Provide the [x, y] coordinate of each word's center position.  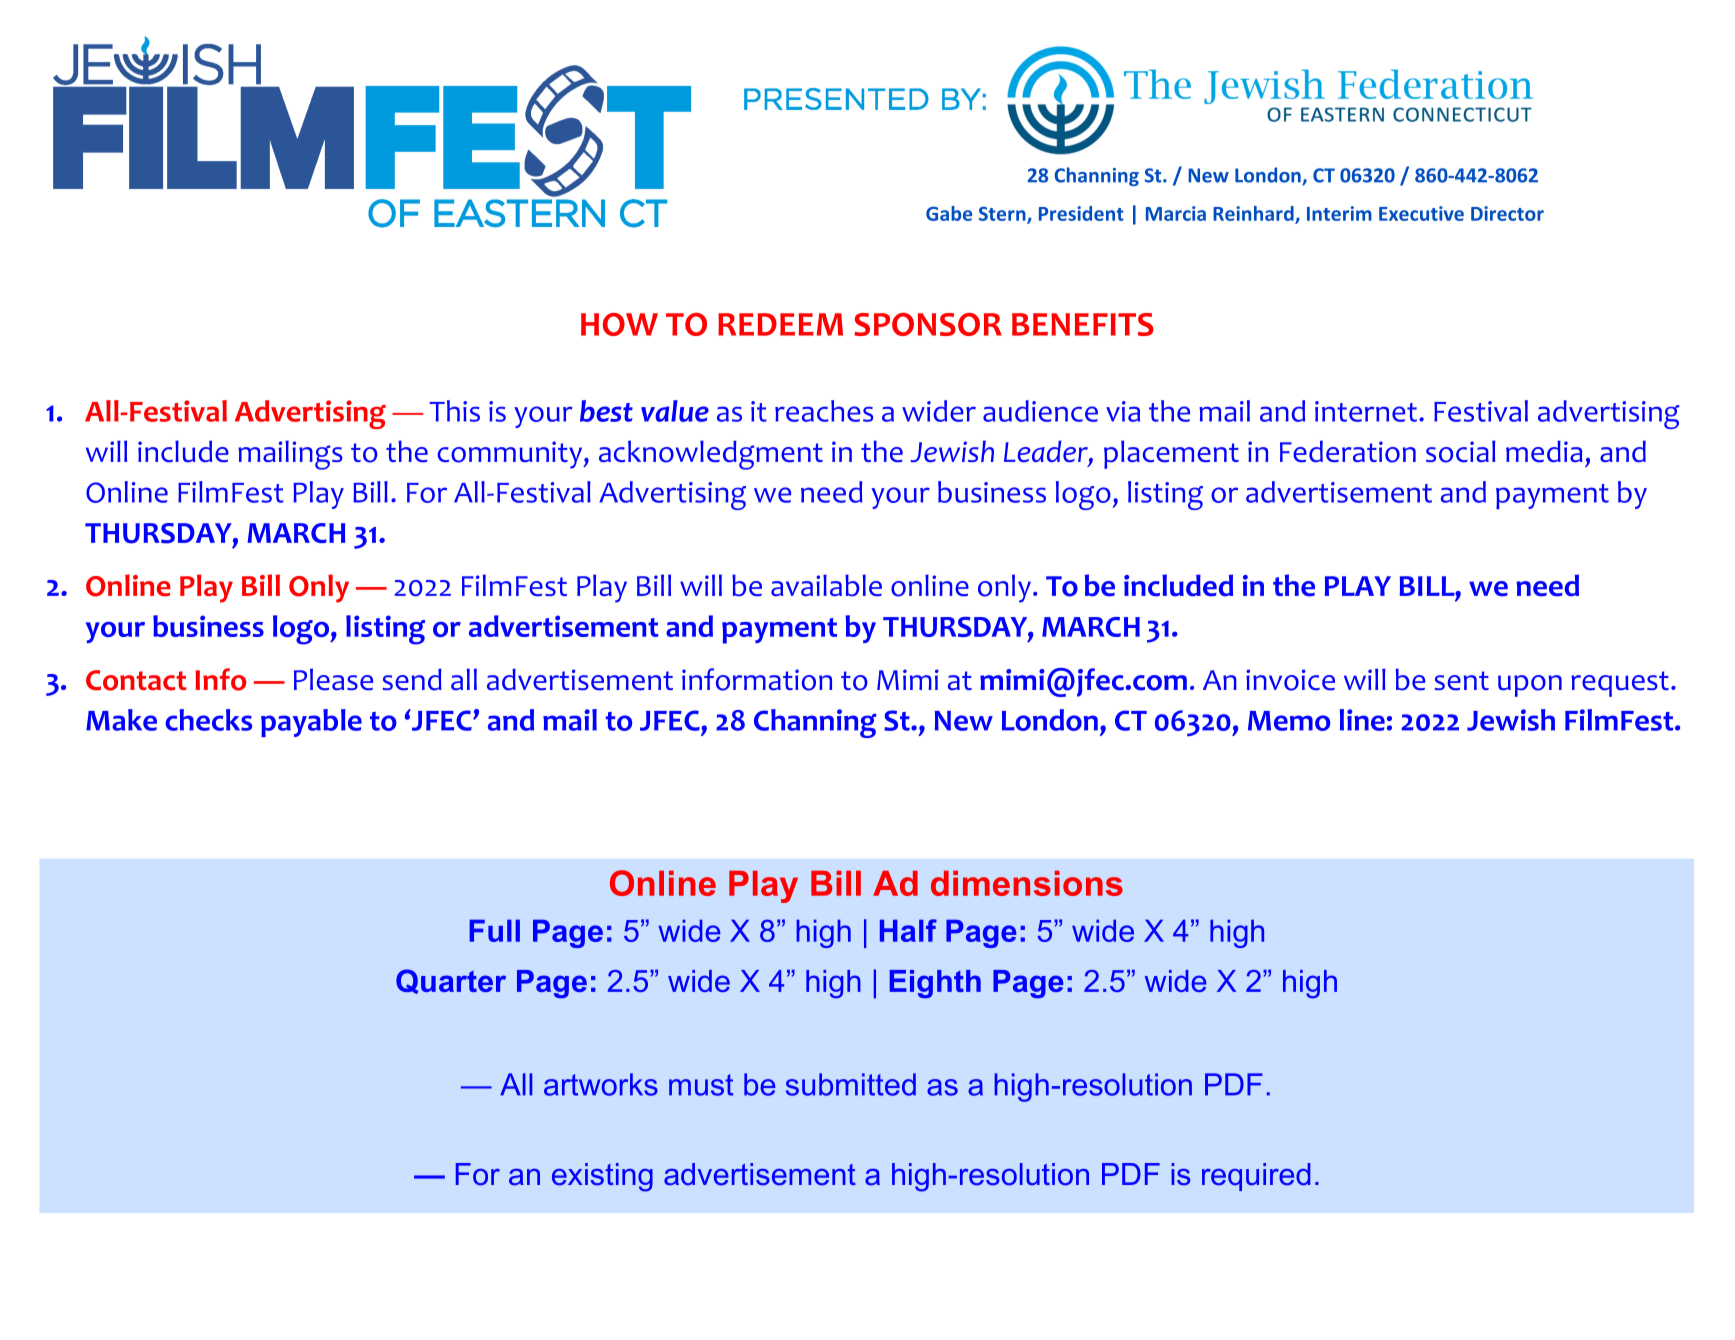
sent [1461, 681]
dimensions [1027, 883]
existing [602, 1177]
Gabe [949, 213]
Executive [1421, 213]
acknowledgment [711, 455]
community [511, 455]
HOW [619, 324]
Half [908, 930]
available [826, 585]
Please [333, 679]
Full [494, 931]
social [1460, 451]
